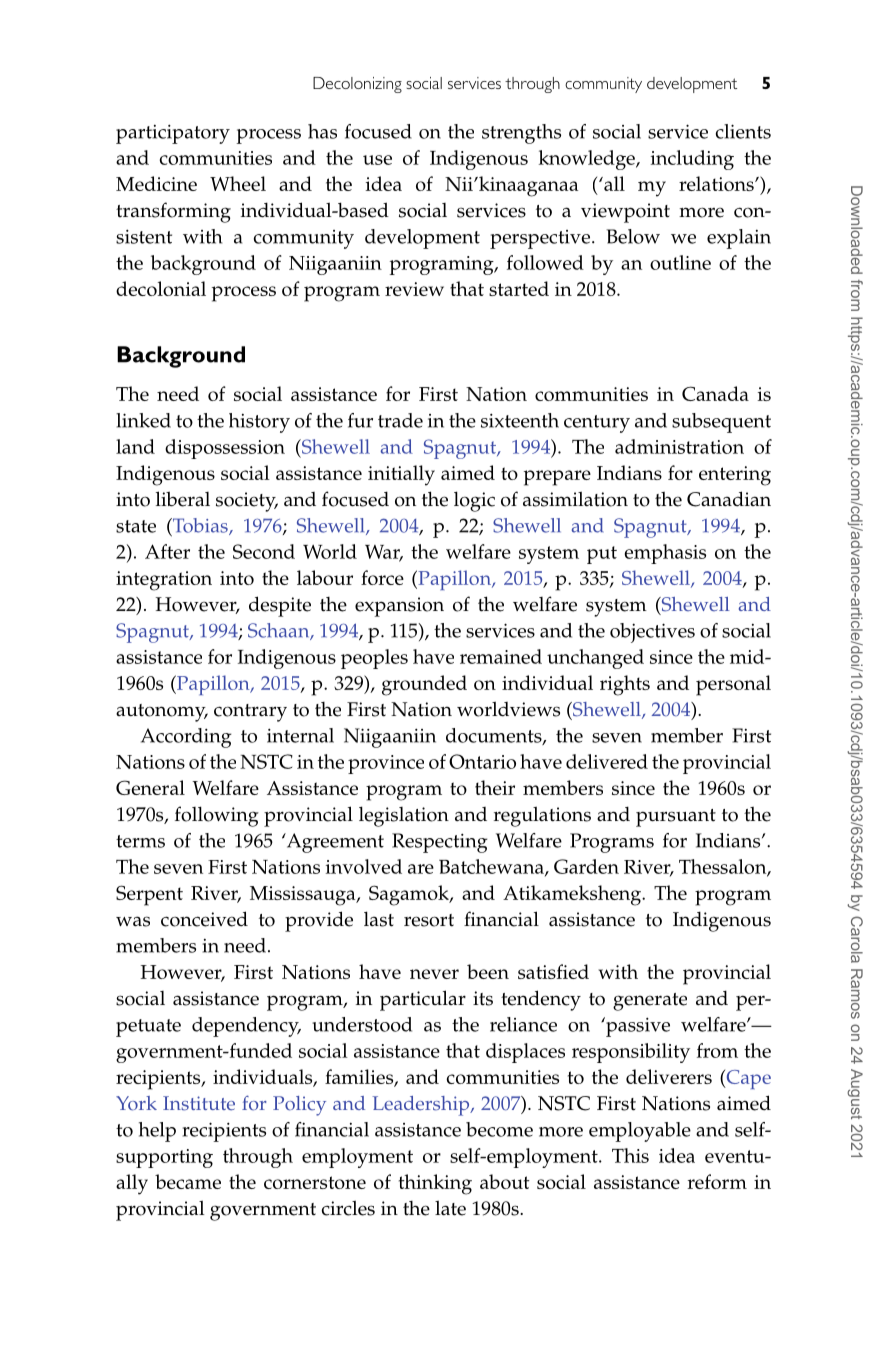 The image size is (896, 1345). Describe the element at coordinates (521, 134) in the page. I see `strengths` at that location.
